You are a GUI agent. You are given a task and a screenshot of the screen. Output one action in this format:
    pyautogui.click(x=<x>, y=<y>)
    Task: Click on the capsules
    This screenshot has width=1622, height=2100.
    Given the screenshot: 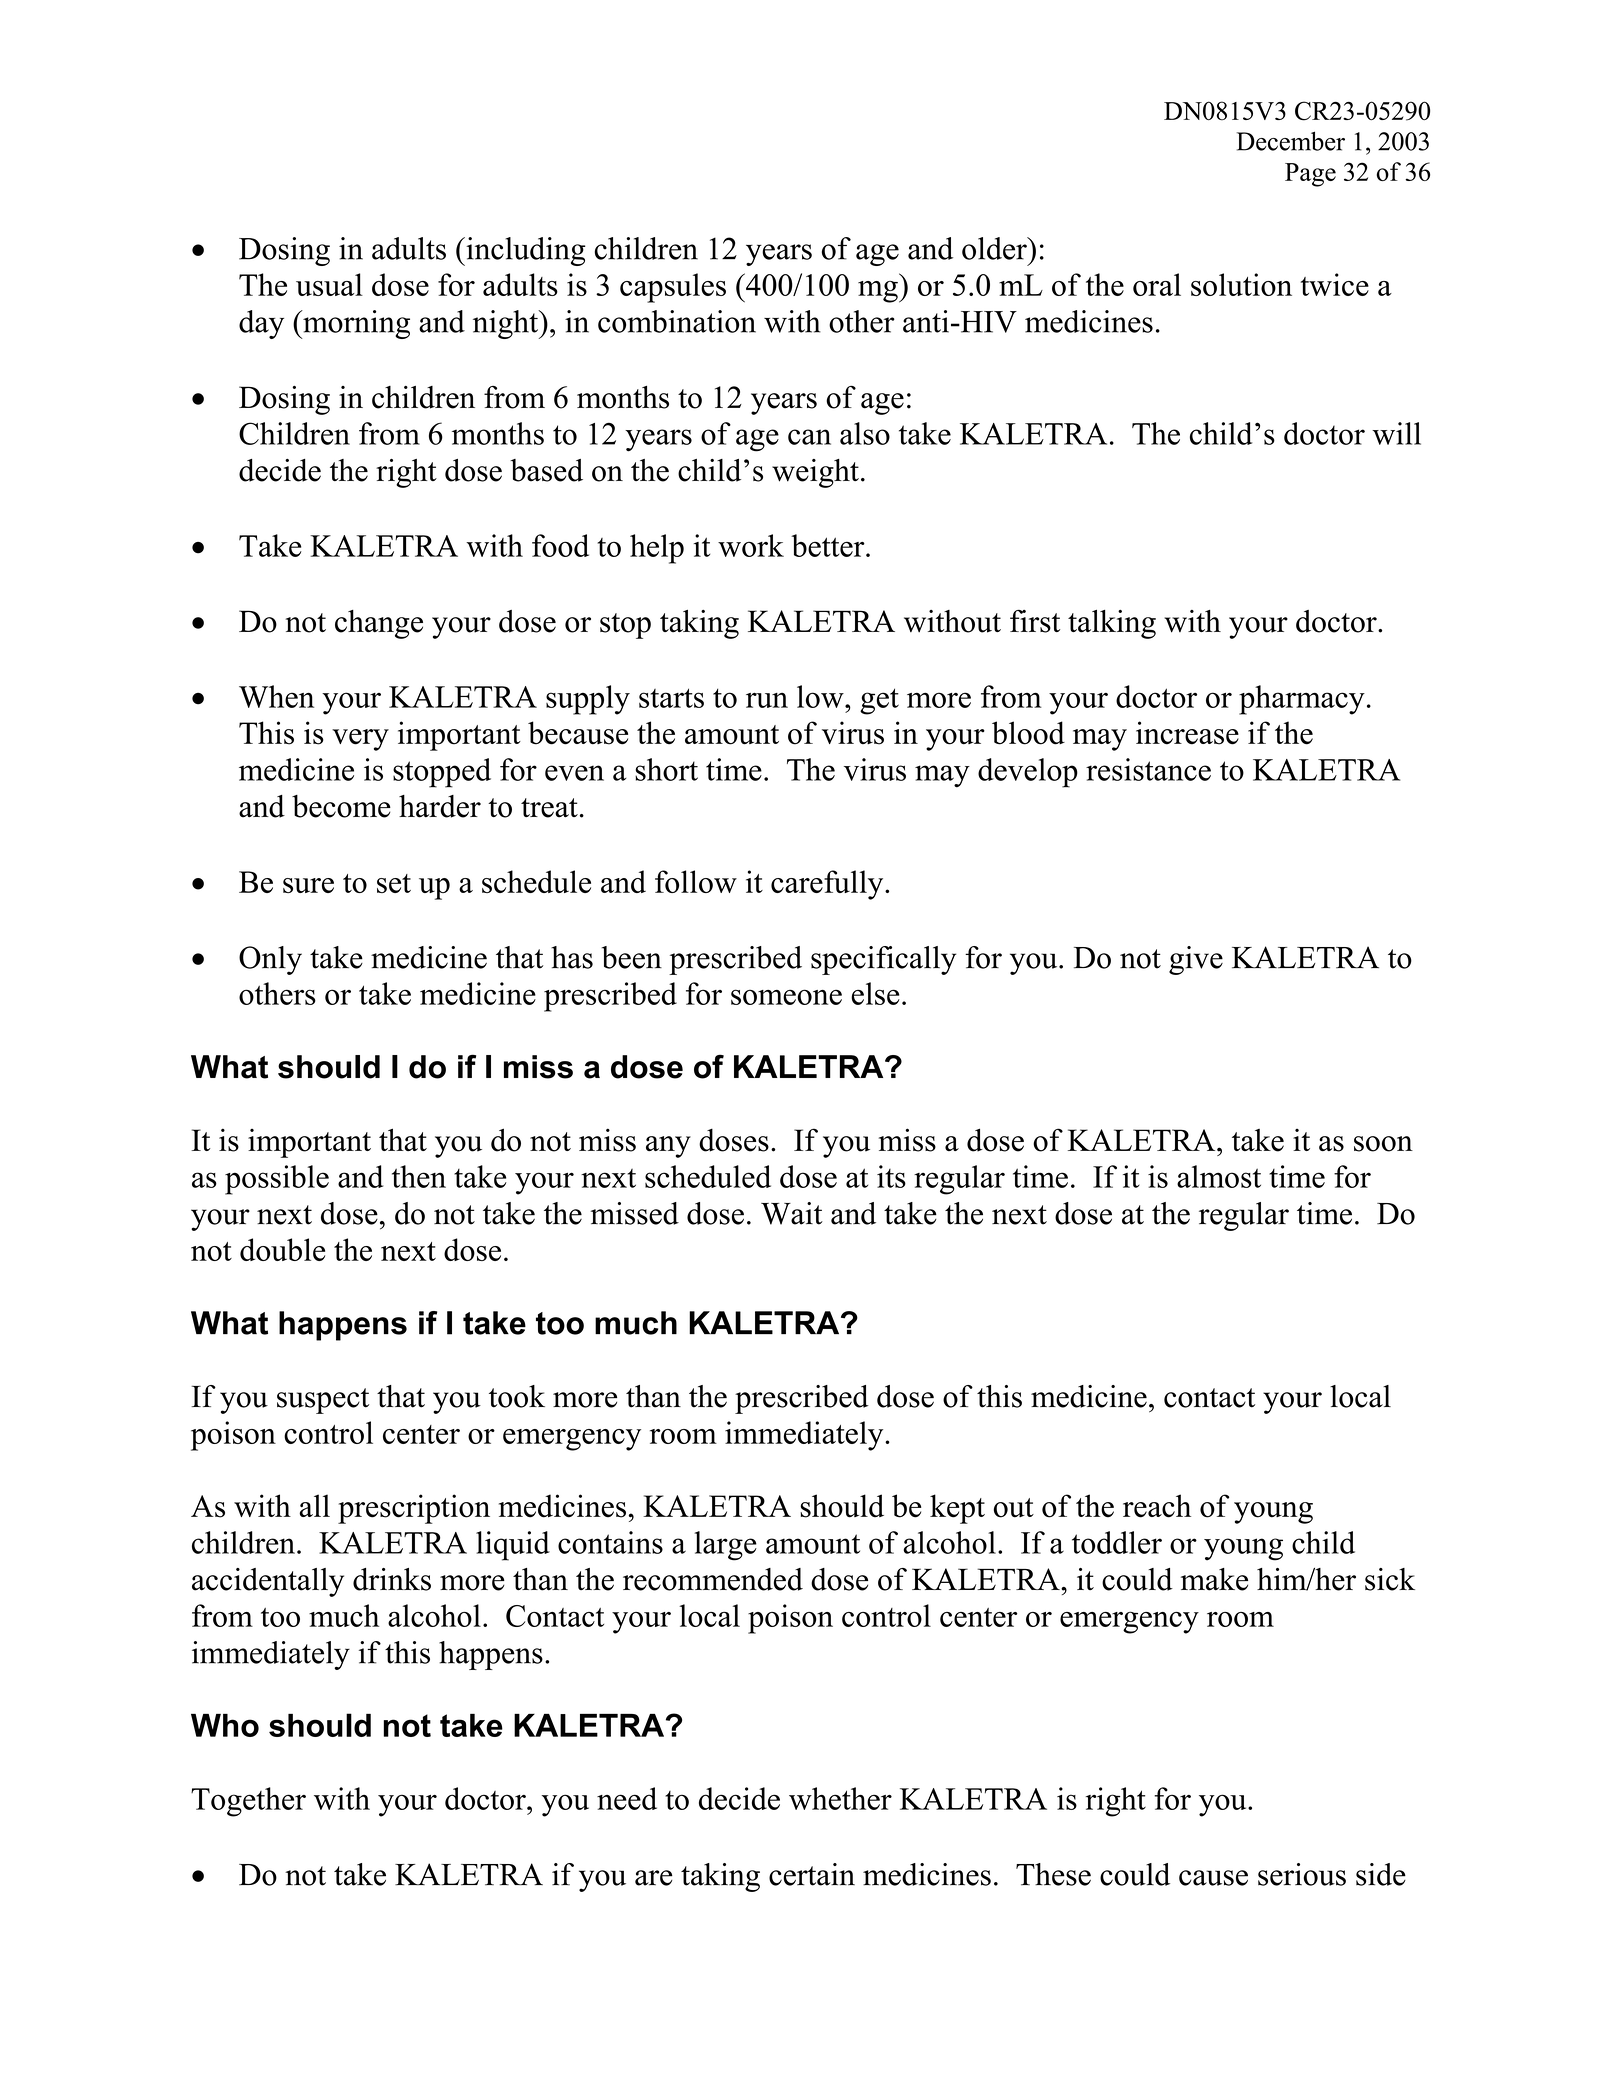 What is the action you would take?
    pyautogui.click(x=673, y=288)
